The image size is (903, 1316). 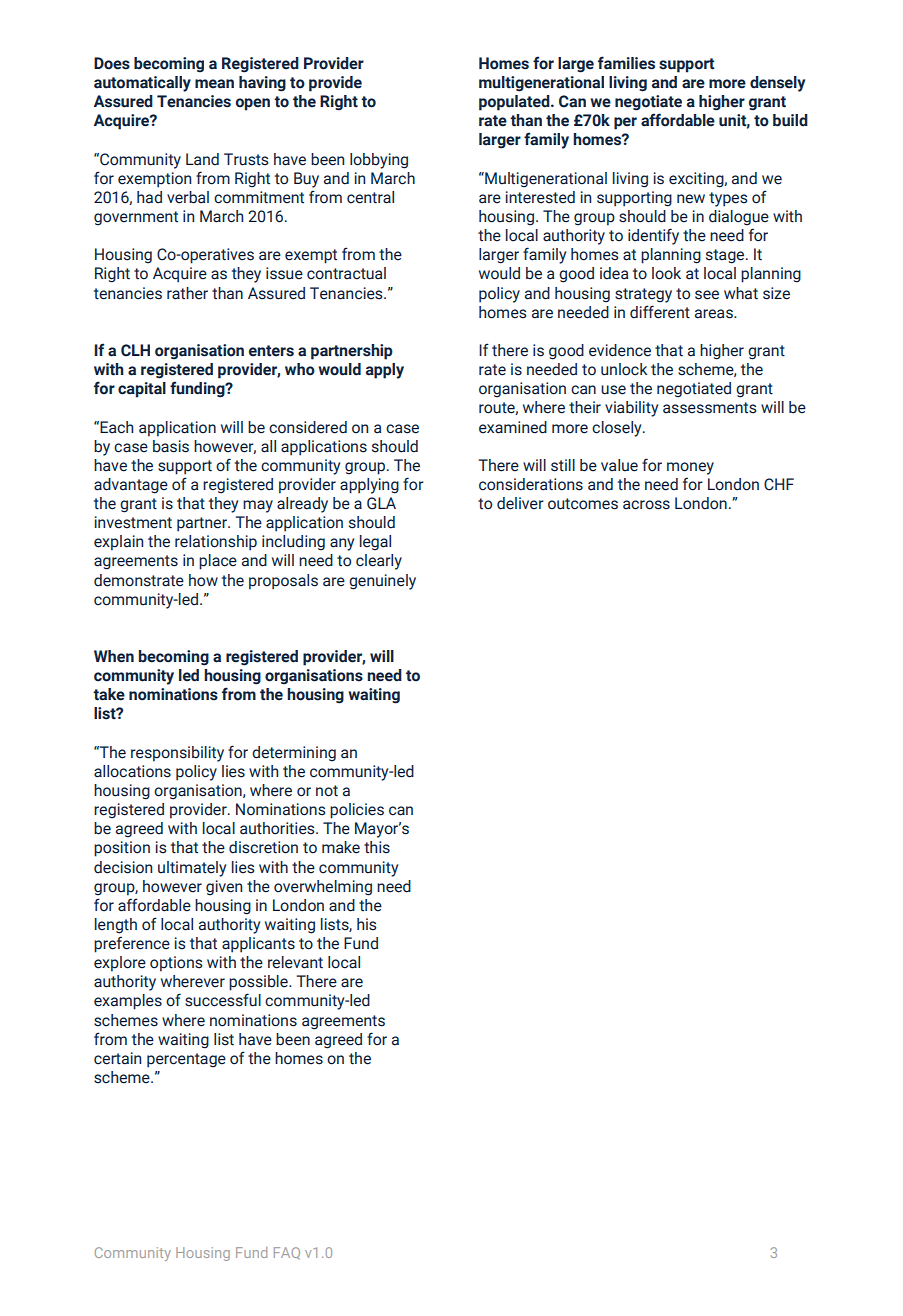 I want to click on money, so click(x=690, y=468).
